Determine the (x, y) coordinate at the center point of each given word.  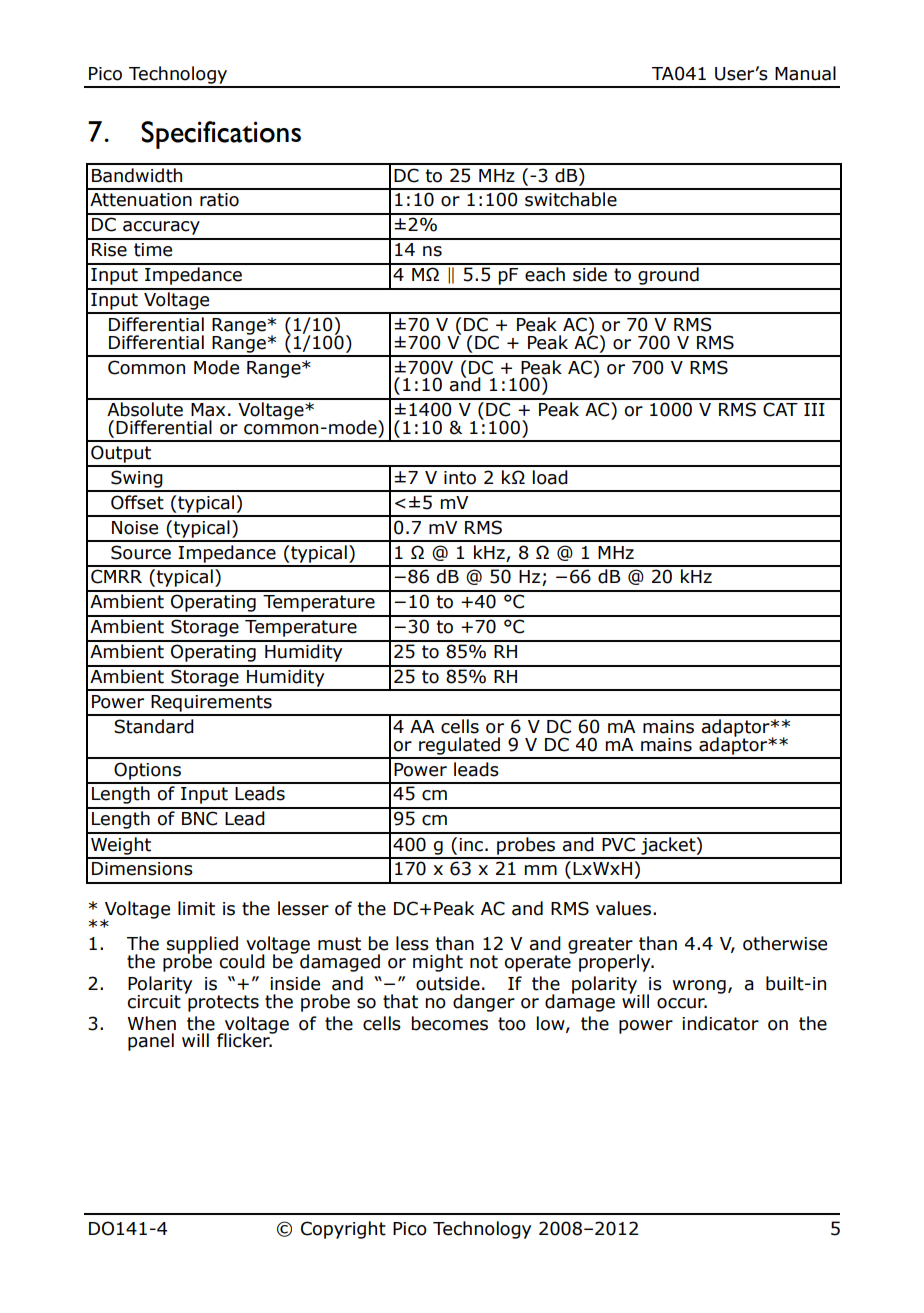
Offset (137, 502)
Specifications (221, 135)
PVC (618, 844)
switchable (571, 199)
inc (471, 845)
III (814, 409)
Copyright (343, 1230)
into (460, 478)
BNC (199, 818)
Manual (805, 73)
